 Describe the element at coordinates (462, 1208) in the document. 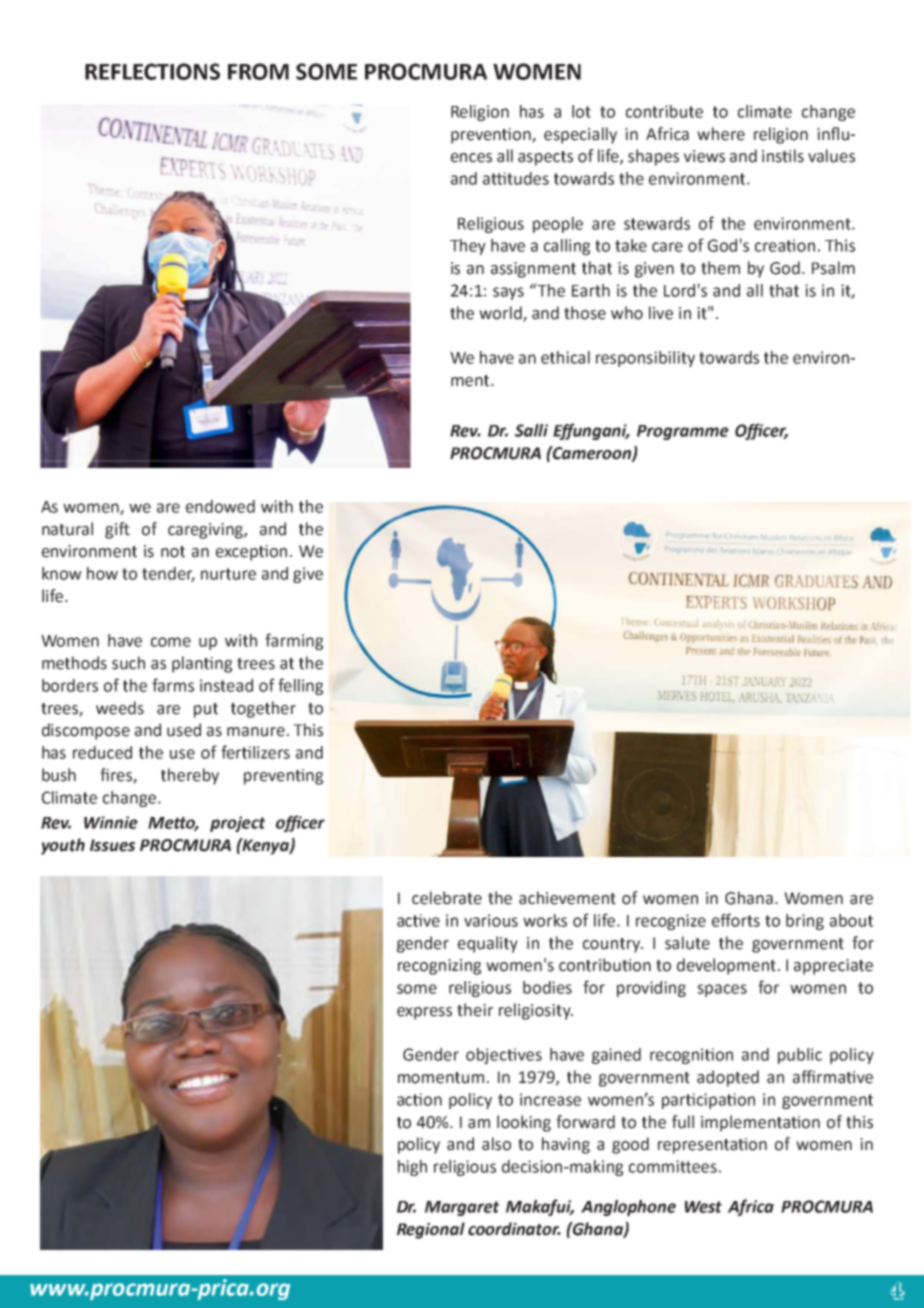

I see `Margaret` at that location.
